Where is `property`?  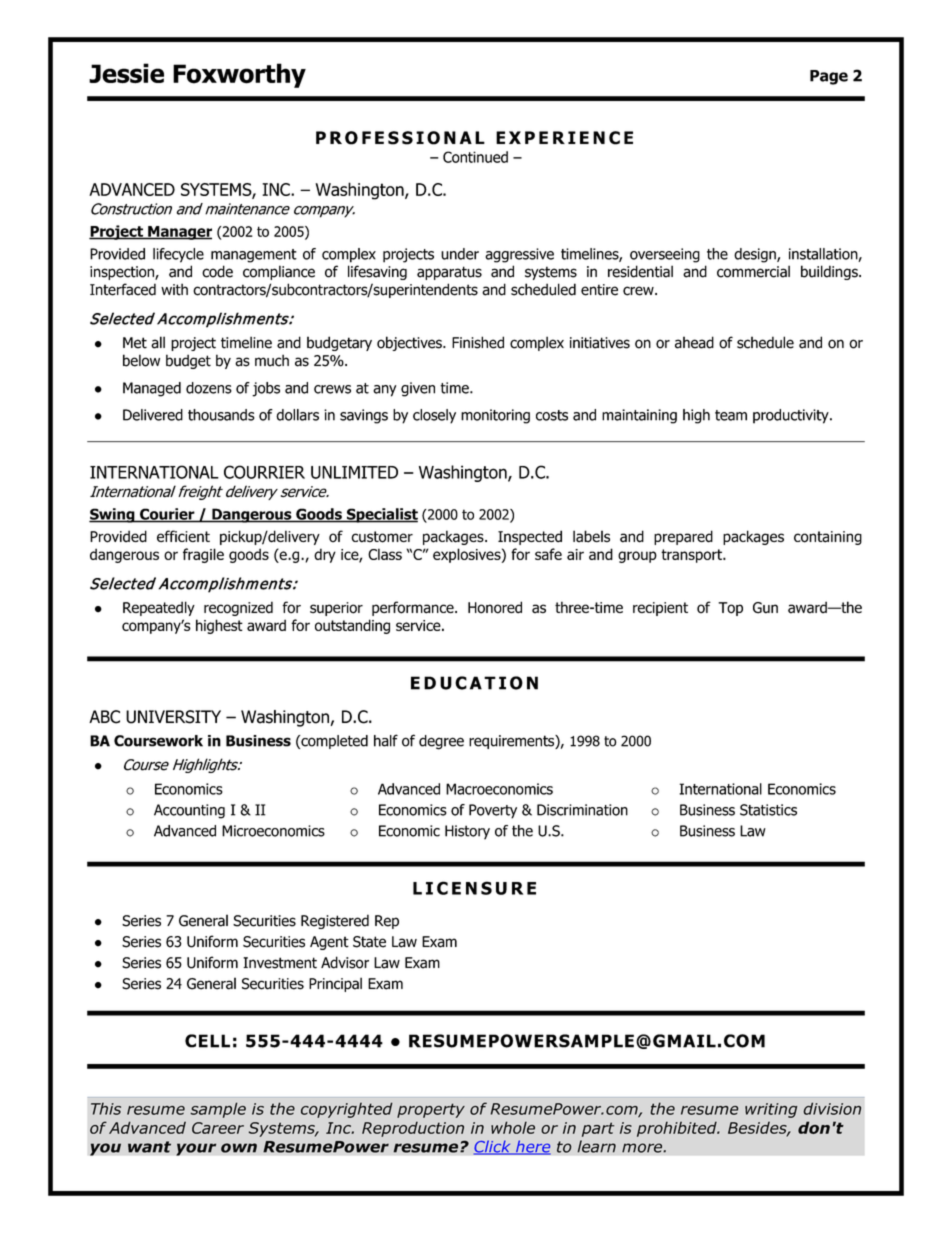
property is located at coordinates (431, 1110).
